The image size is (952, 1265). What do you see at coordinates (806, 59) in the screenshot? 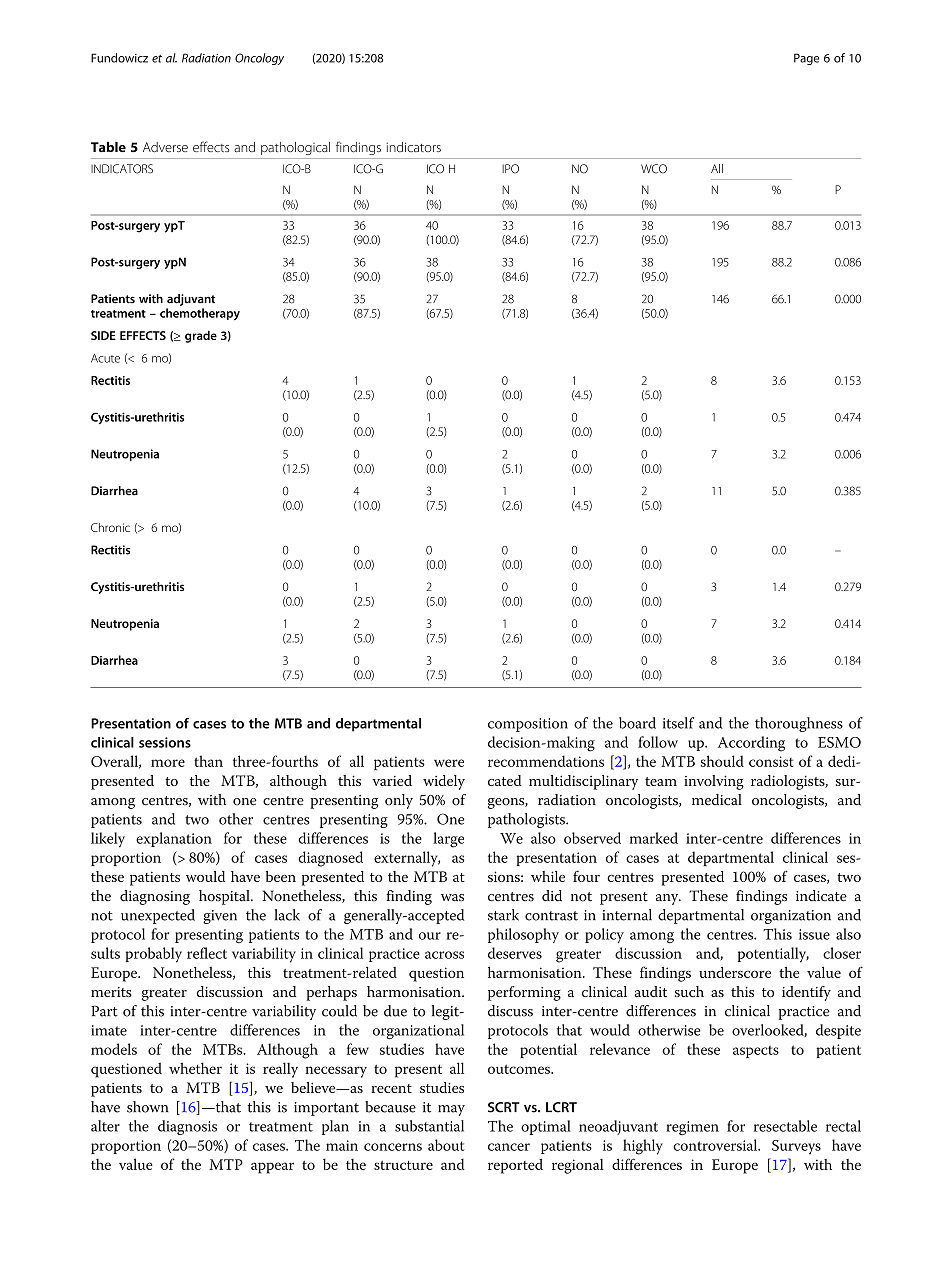
I see `Page` at bounding box center [806, 59].
